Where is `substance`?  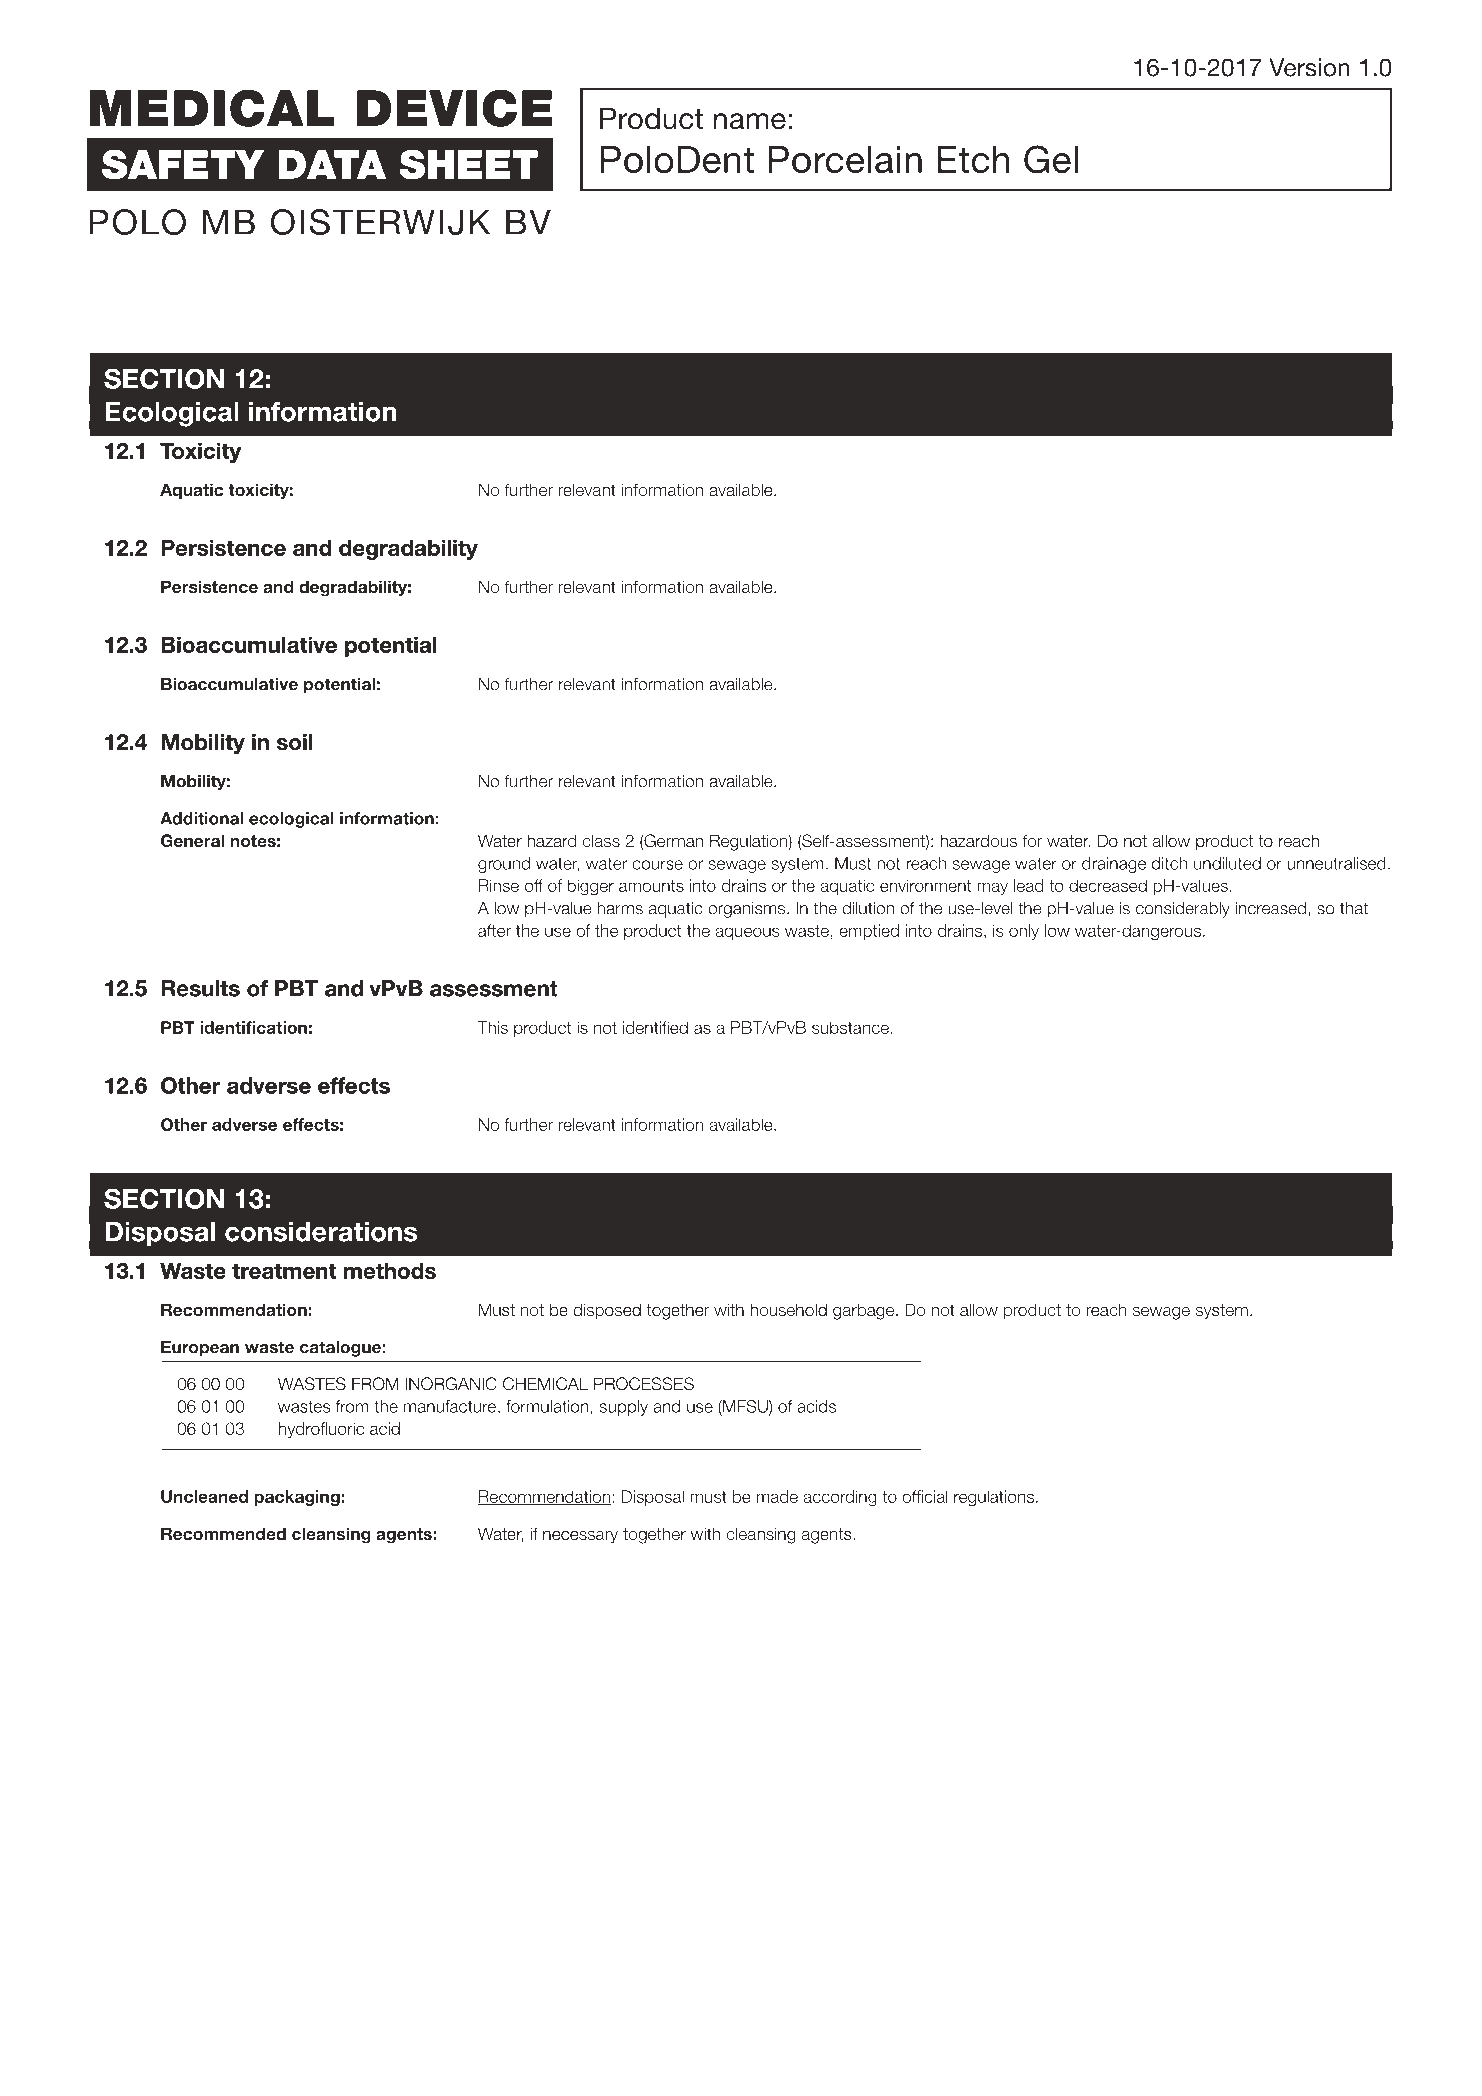 substance is located at coordinates (850, 1027).
